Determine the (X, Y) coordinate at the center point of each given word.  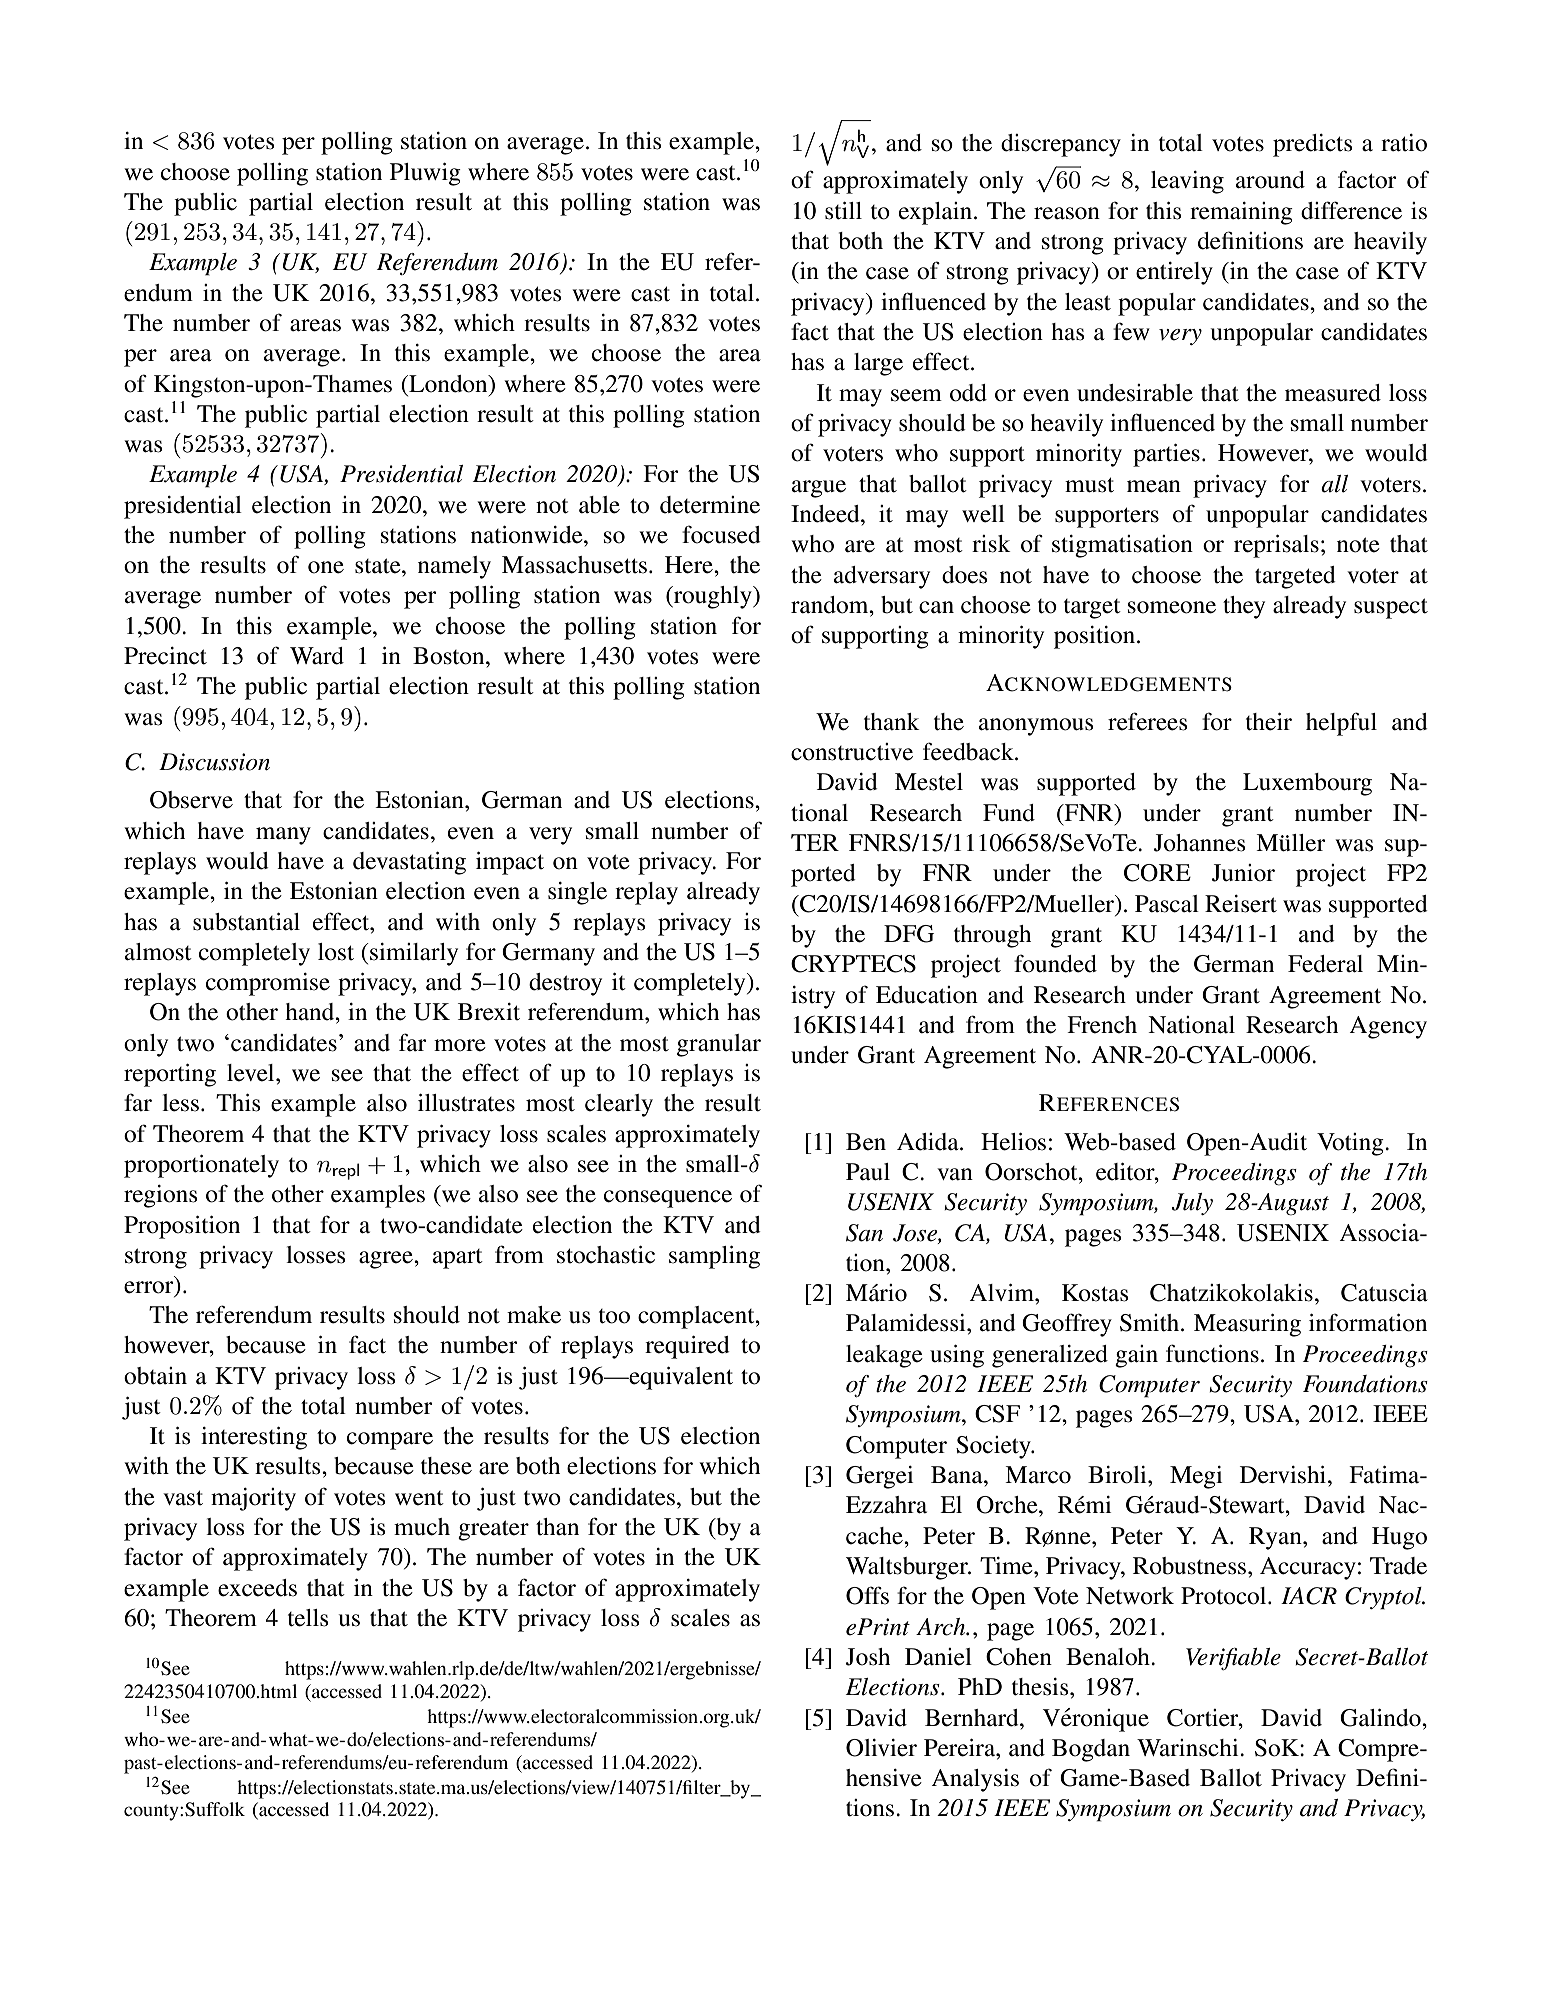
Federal (1325, 964)
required (687, 1347)
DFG (909, 934)
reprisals (1276, 546)
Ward (317, 656)
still (843, 211)
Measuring (1247, 1325)
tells (308, 1618)
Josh (868, 1657)
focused (721, 534)
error (150, 1288)
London (448, 384)
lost (336, 952)
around (1270, 180)
